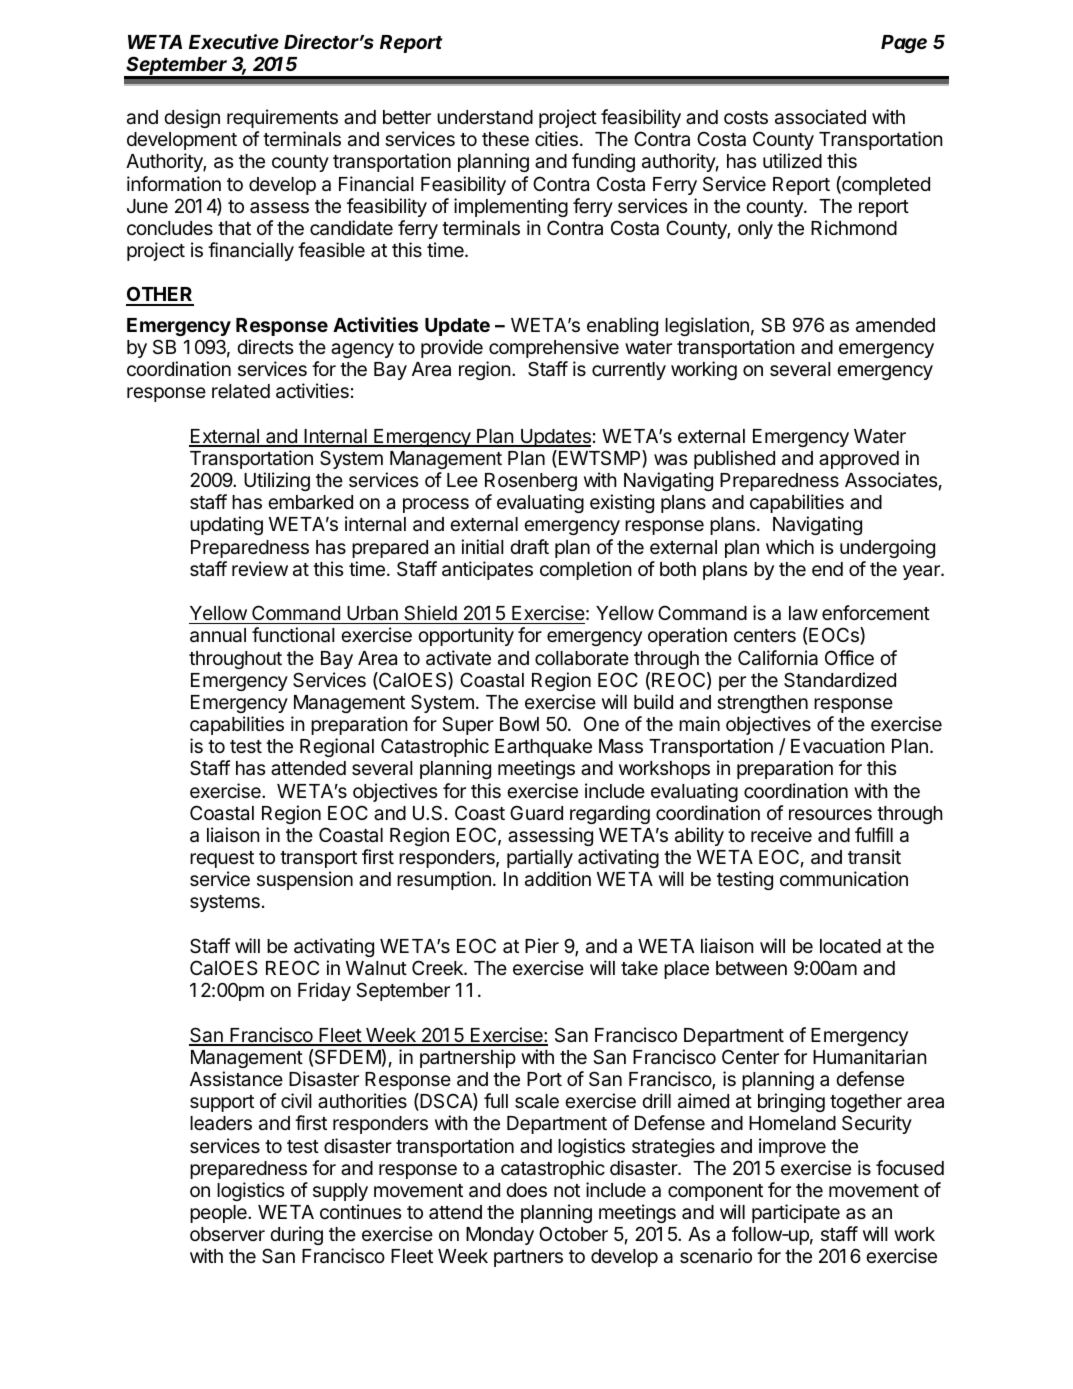 The height and width of the page is (1389, 1073). I want to click on Office, so click(849, 657).
